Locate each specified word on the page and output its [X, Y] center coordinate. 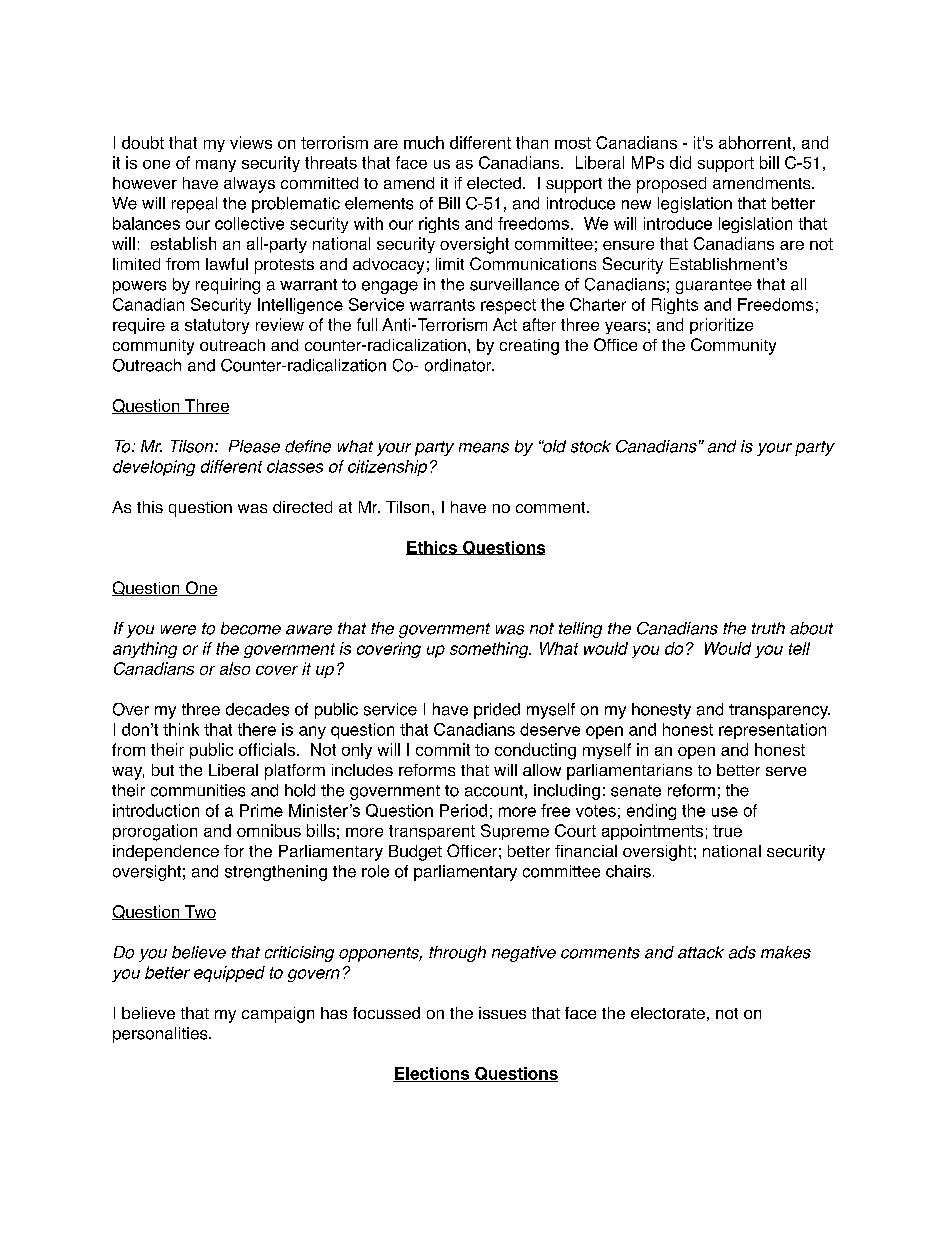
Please [254, 446]
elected [494, 183]
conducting [535, 751]
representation [772, 731]
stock [591, 446]
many [216, 166]
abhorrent [755, 142]
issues [502, 1013]
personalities [161, 1035]
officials [267, 749]
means [484, 448]
